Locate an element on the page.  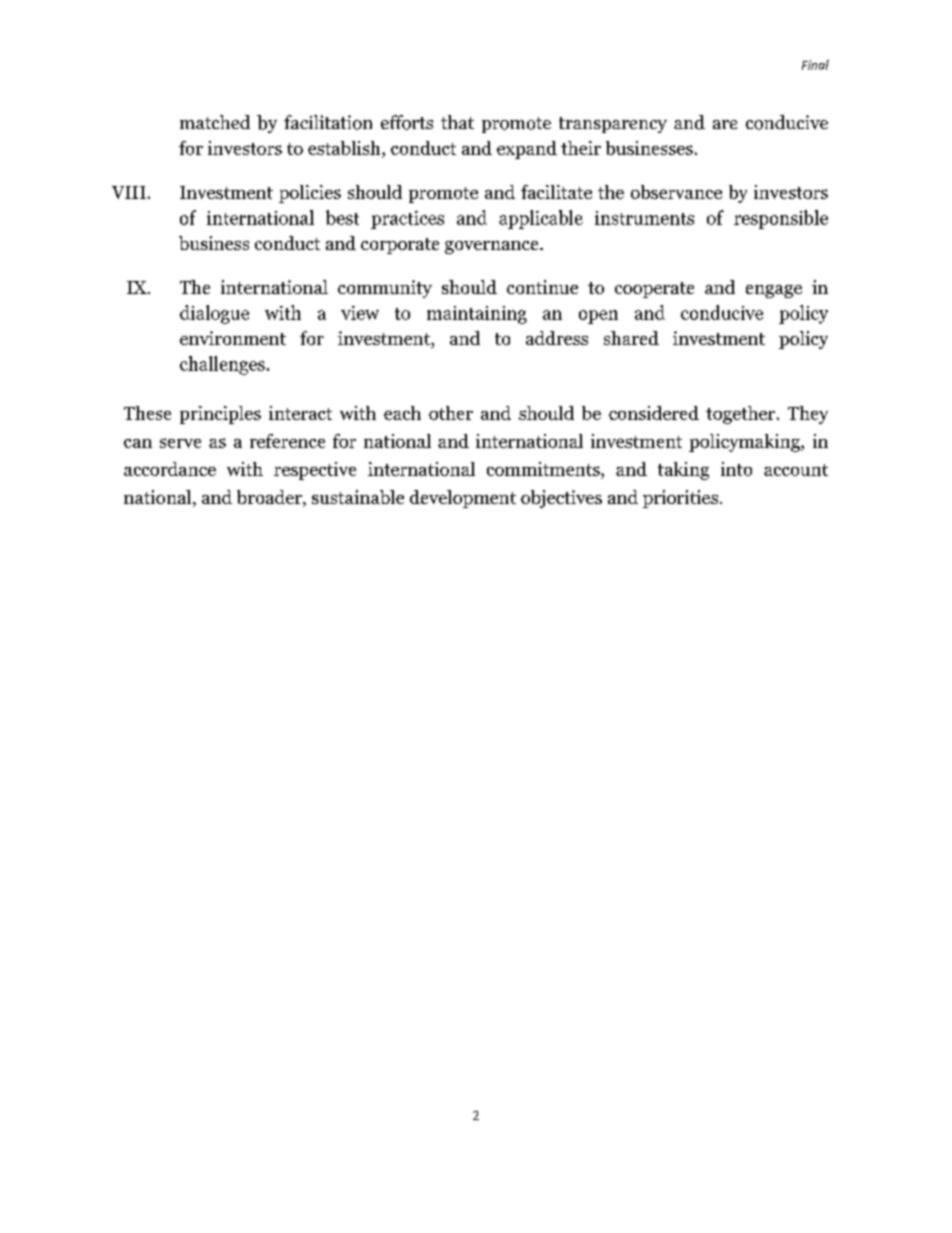
development is located at coordinates (463, 499).
